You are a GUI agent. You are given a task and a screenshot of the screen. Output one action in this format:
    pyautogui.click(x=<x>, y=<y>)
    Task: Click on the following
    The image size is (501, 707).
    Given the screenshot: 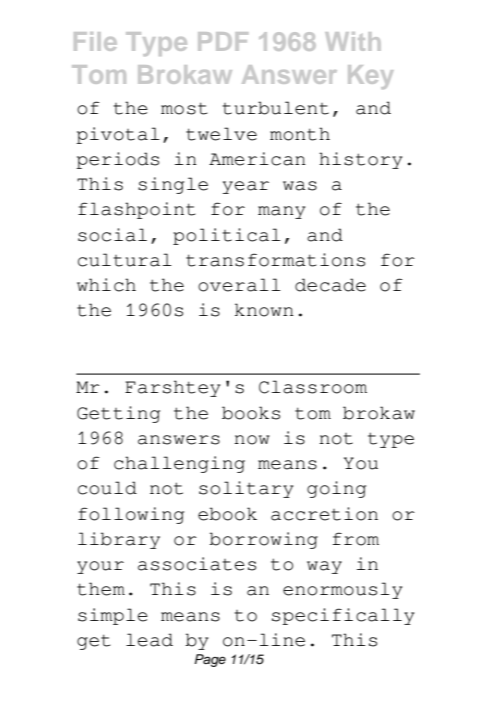 What is the action you would take?
    pyautogui.click(x=131, y=515)
